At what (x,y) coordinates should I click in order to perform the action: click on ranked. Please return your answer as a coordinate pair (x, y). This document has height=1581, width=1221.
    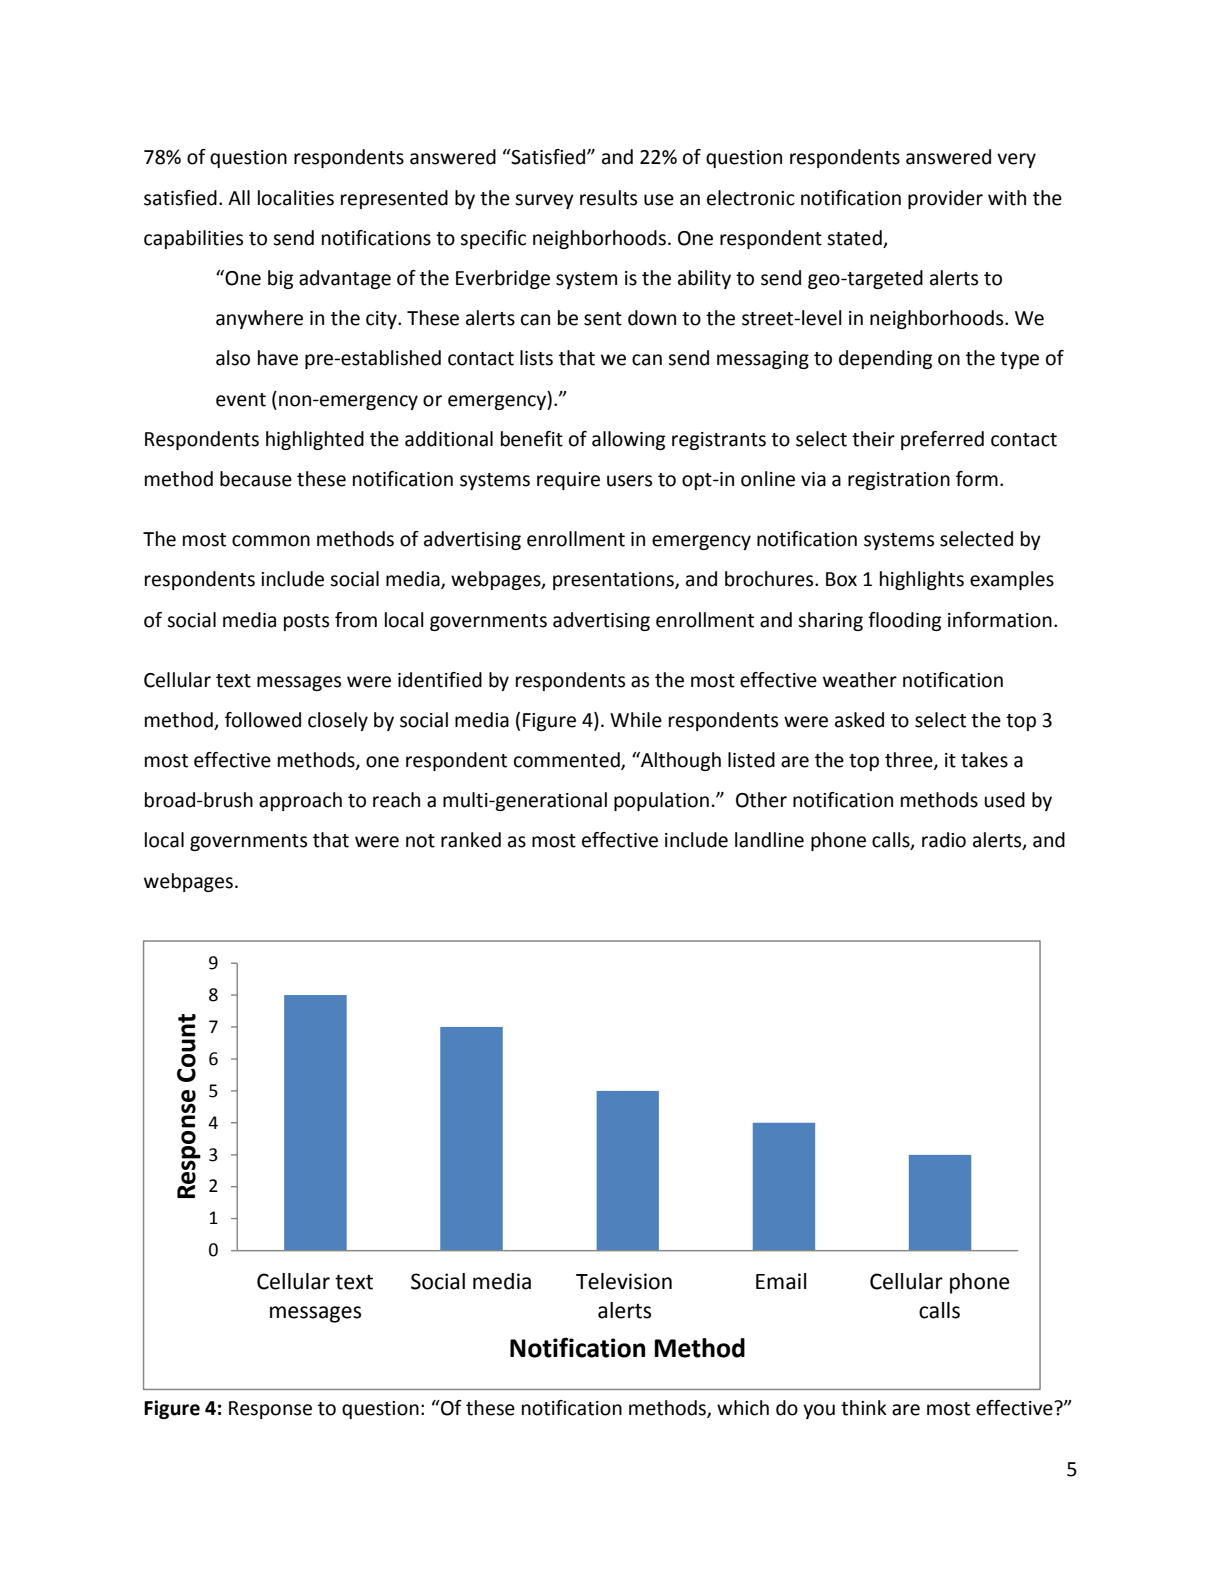
    Looking at the image, I should click on (471, 840).
